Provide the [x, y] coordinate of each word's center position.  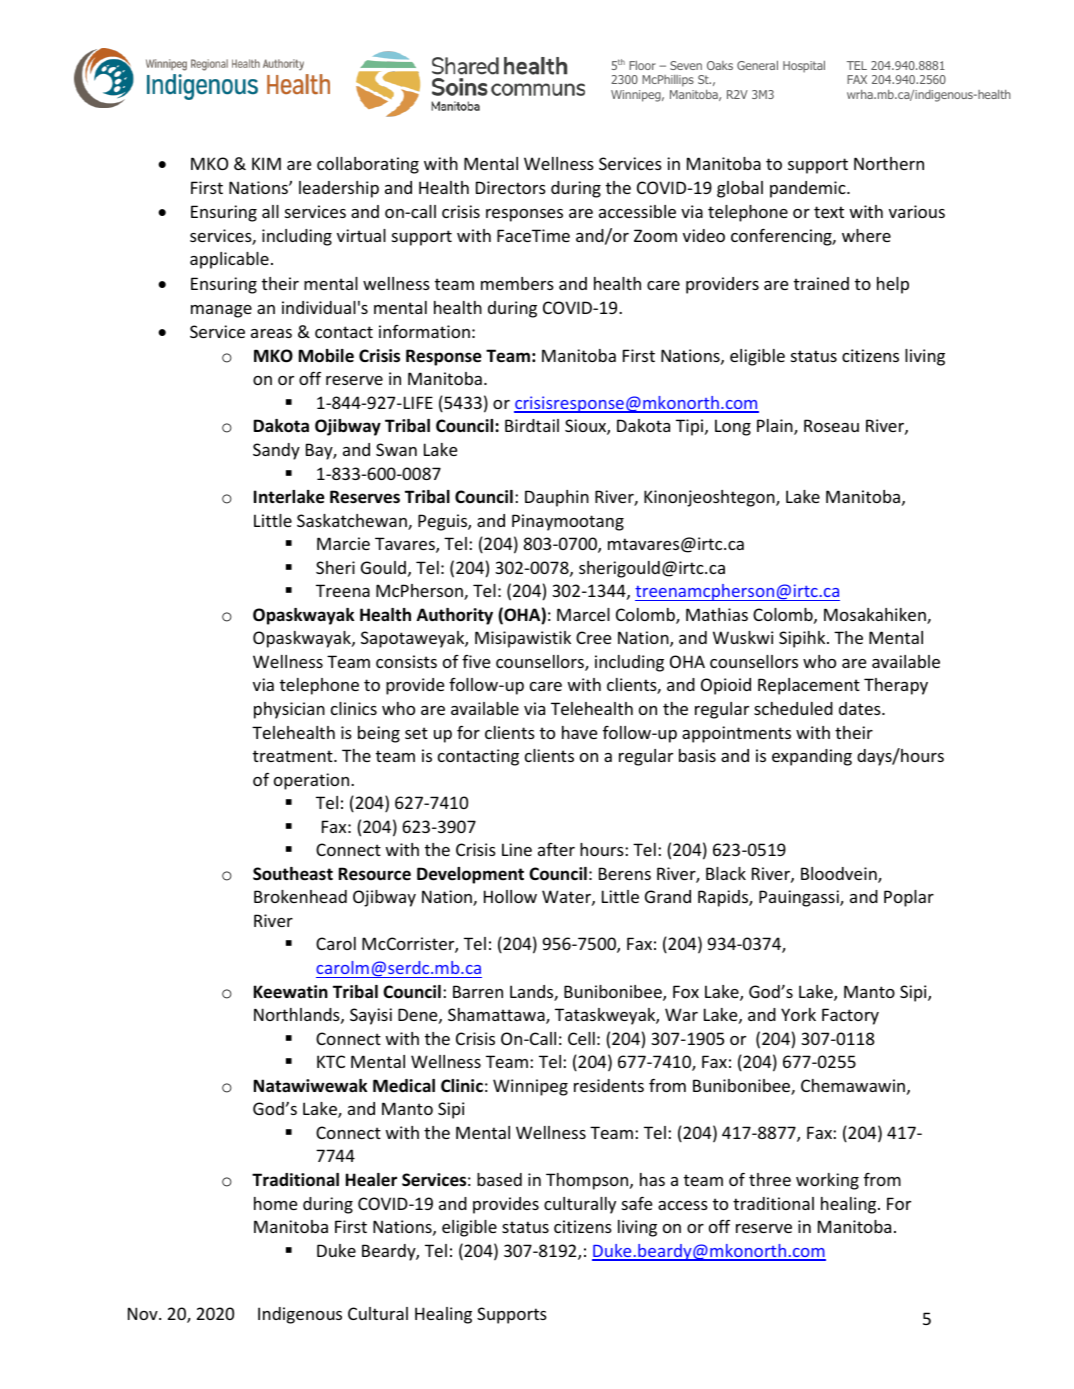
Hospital [804, 67]
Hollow [510, 896]
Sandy [276, 451]
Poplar [909, 898]
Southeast [293, 874]
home [275, 1203]
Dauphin [557, 498]
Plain [776, 427]
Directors [511, 187]
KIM [266, 163]
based [499, 1179]
